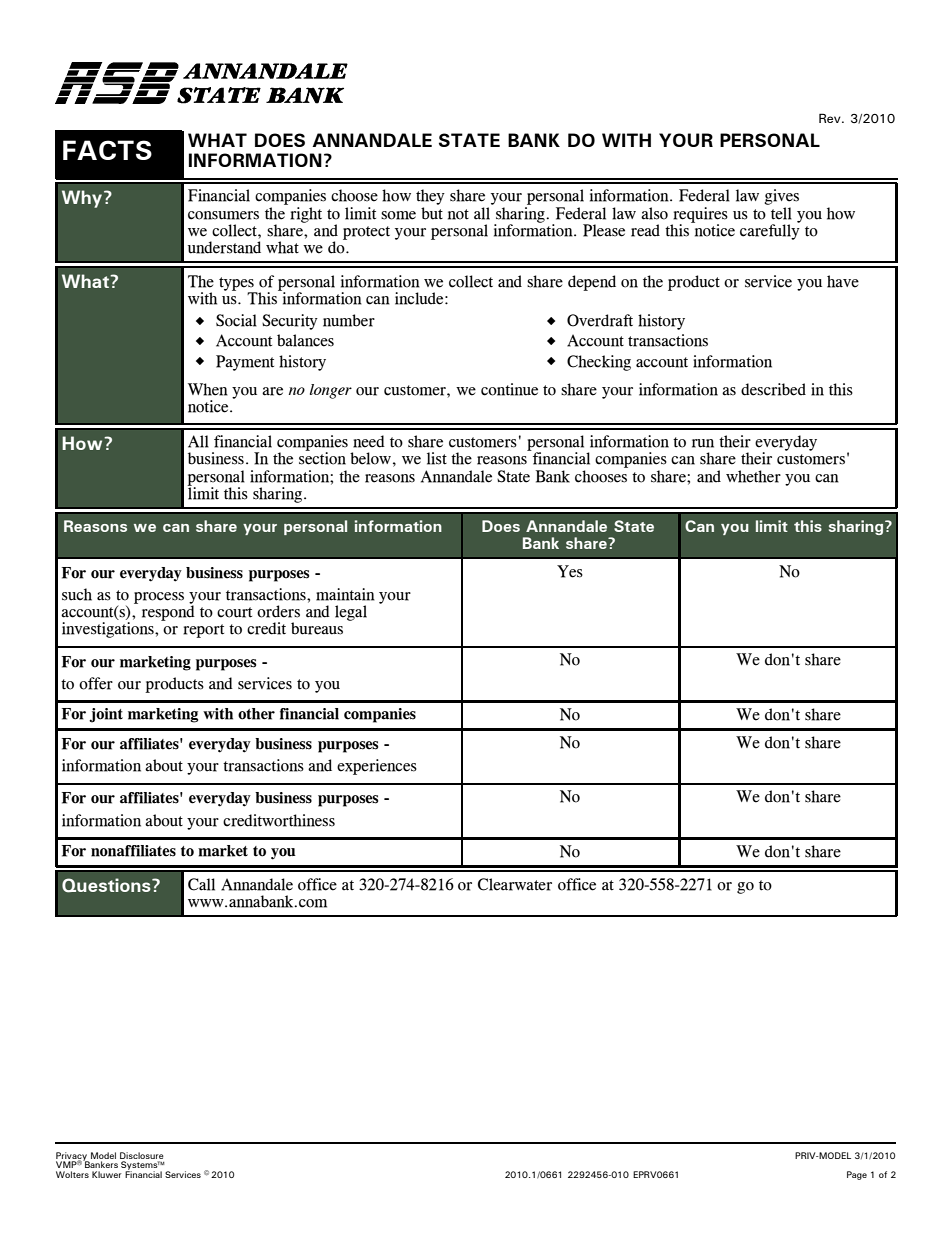 This image has width=952, height=1233. What do you see at coordinates (107, 1174) in the image?
I see `Kluwer` at bounding box center [107, 1174].
